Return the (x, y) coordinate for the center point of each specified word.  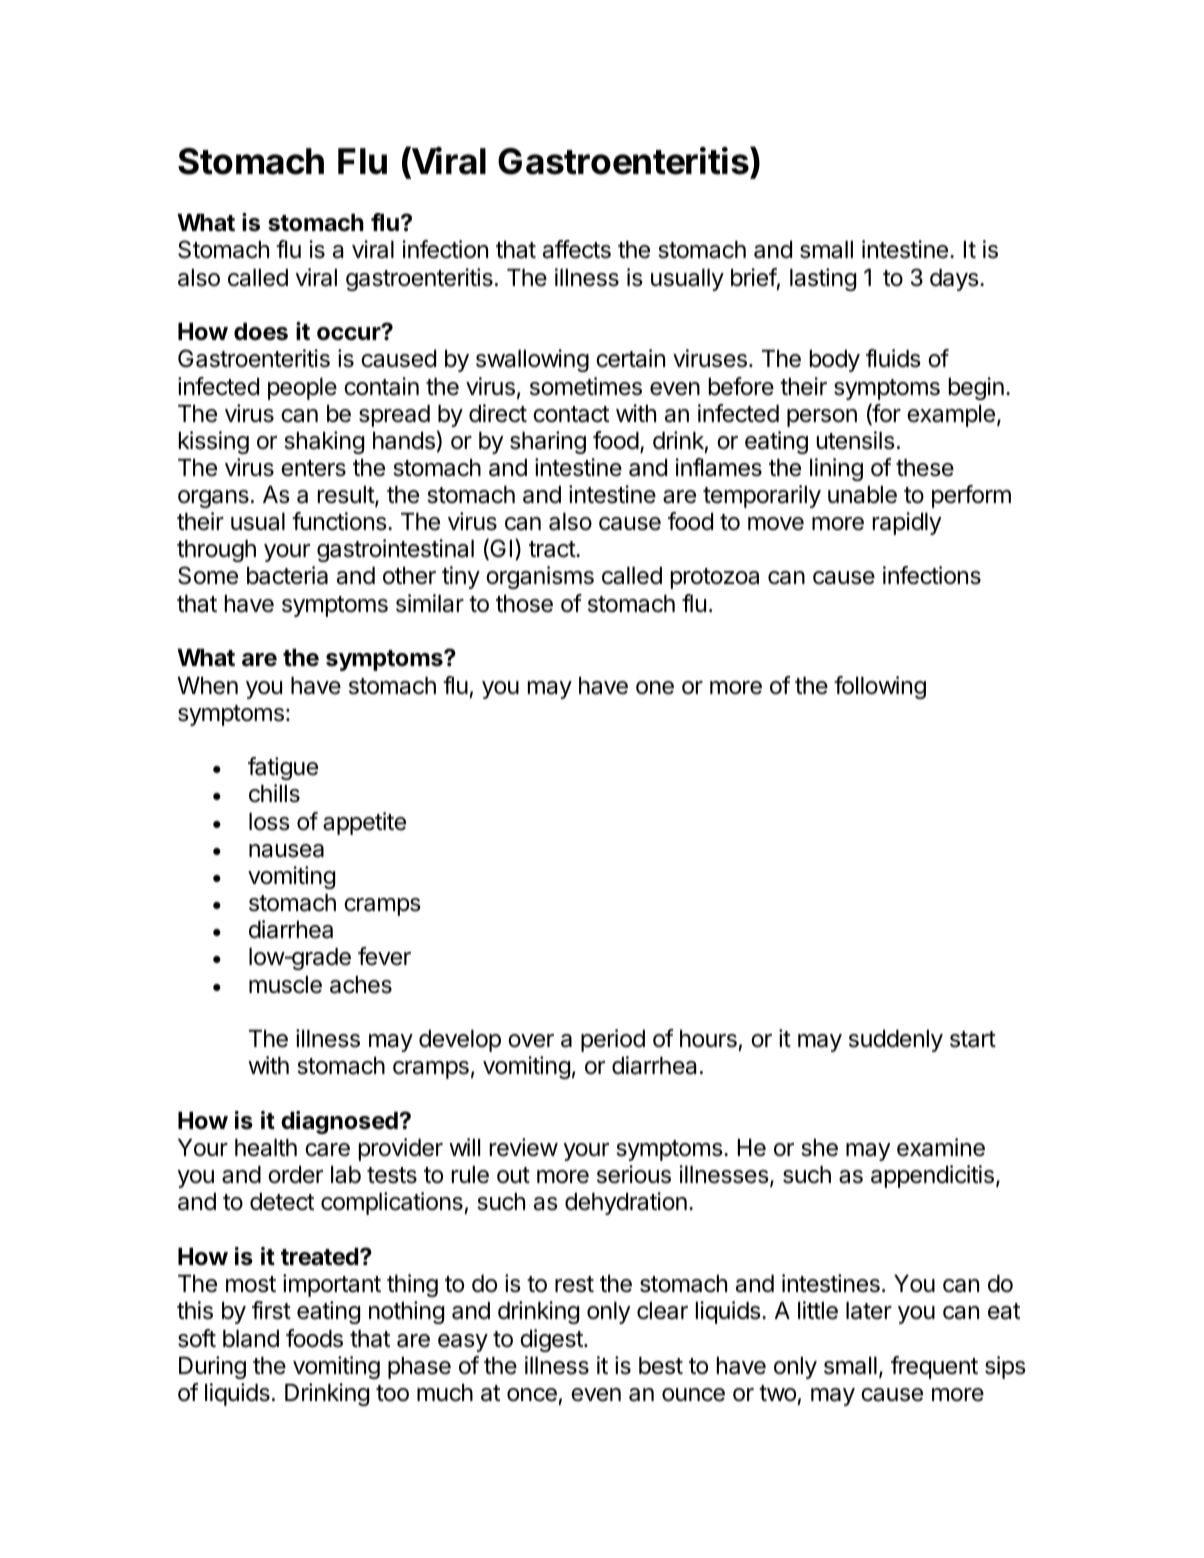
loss (269, 822)
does (261, 332)
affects (577, 249)
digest (552, 1340)
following (880, 687)
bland (251, 1339)
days (954, 280)
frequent (934, 1367)
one (655, 688)
